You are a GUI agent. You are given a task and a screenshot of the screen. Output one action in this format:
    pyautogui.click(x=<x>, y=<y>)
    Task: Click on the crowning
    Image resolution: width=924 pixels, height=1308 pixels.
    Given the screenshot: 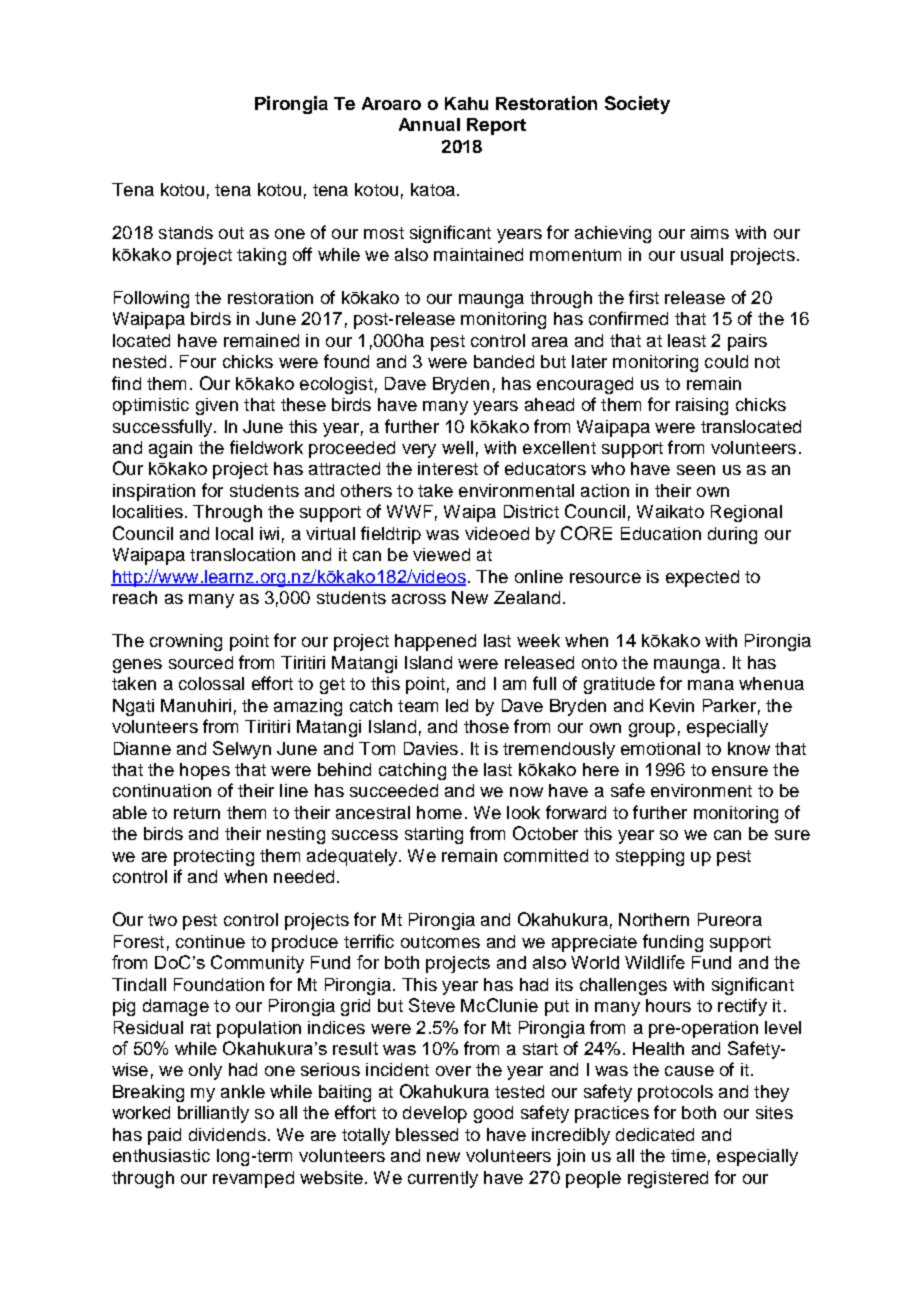 What is the action you would take?
    pyautogui.click(x=186, y=642)
